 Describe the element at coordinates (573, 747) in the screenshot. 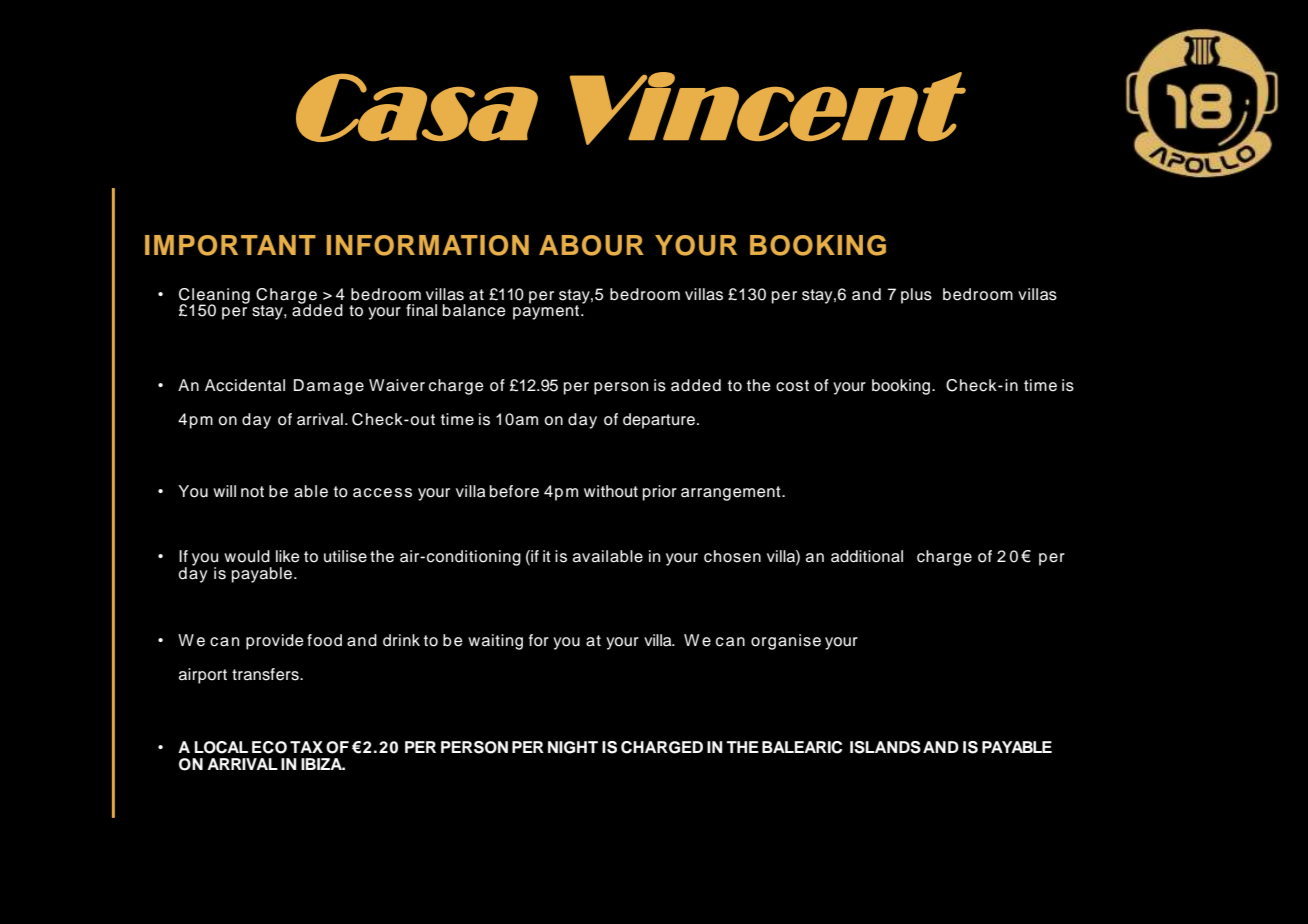

I see `NIGHT` at that location.
